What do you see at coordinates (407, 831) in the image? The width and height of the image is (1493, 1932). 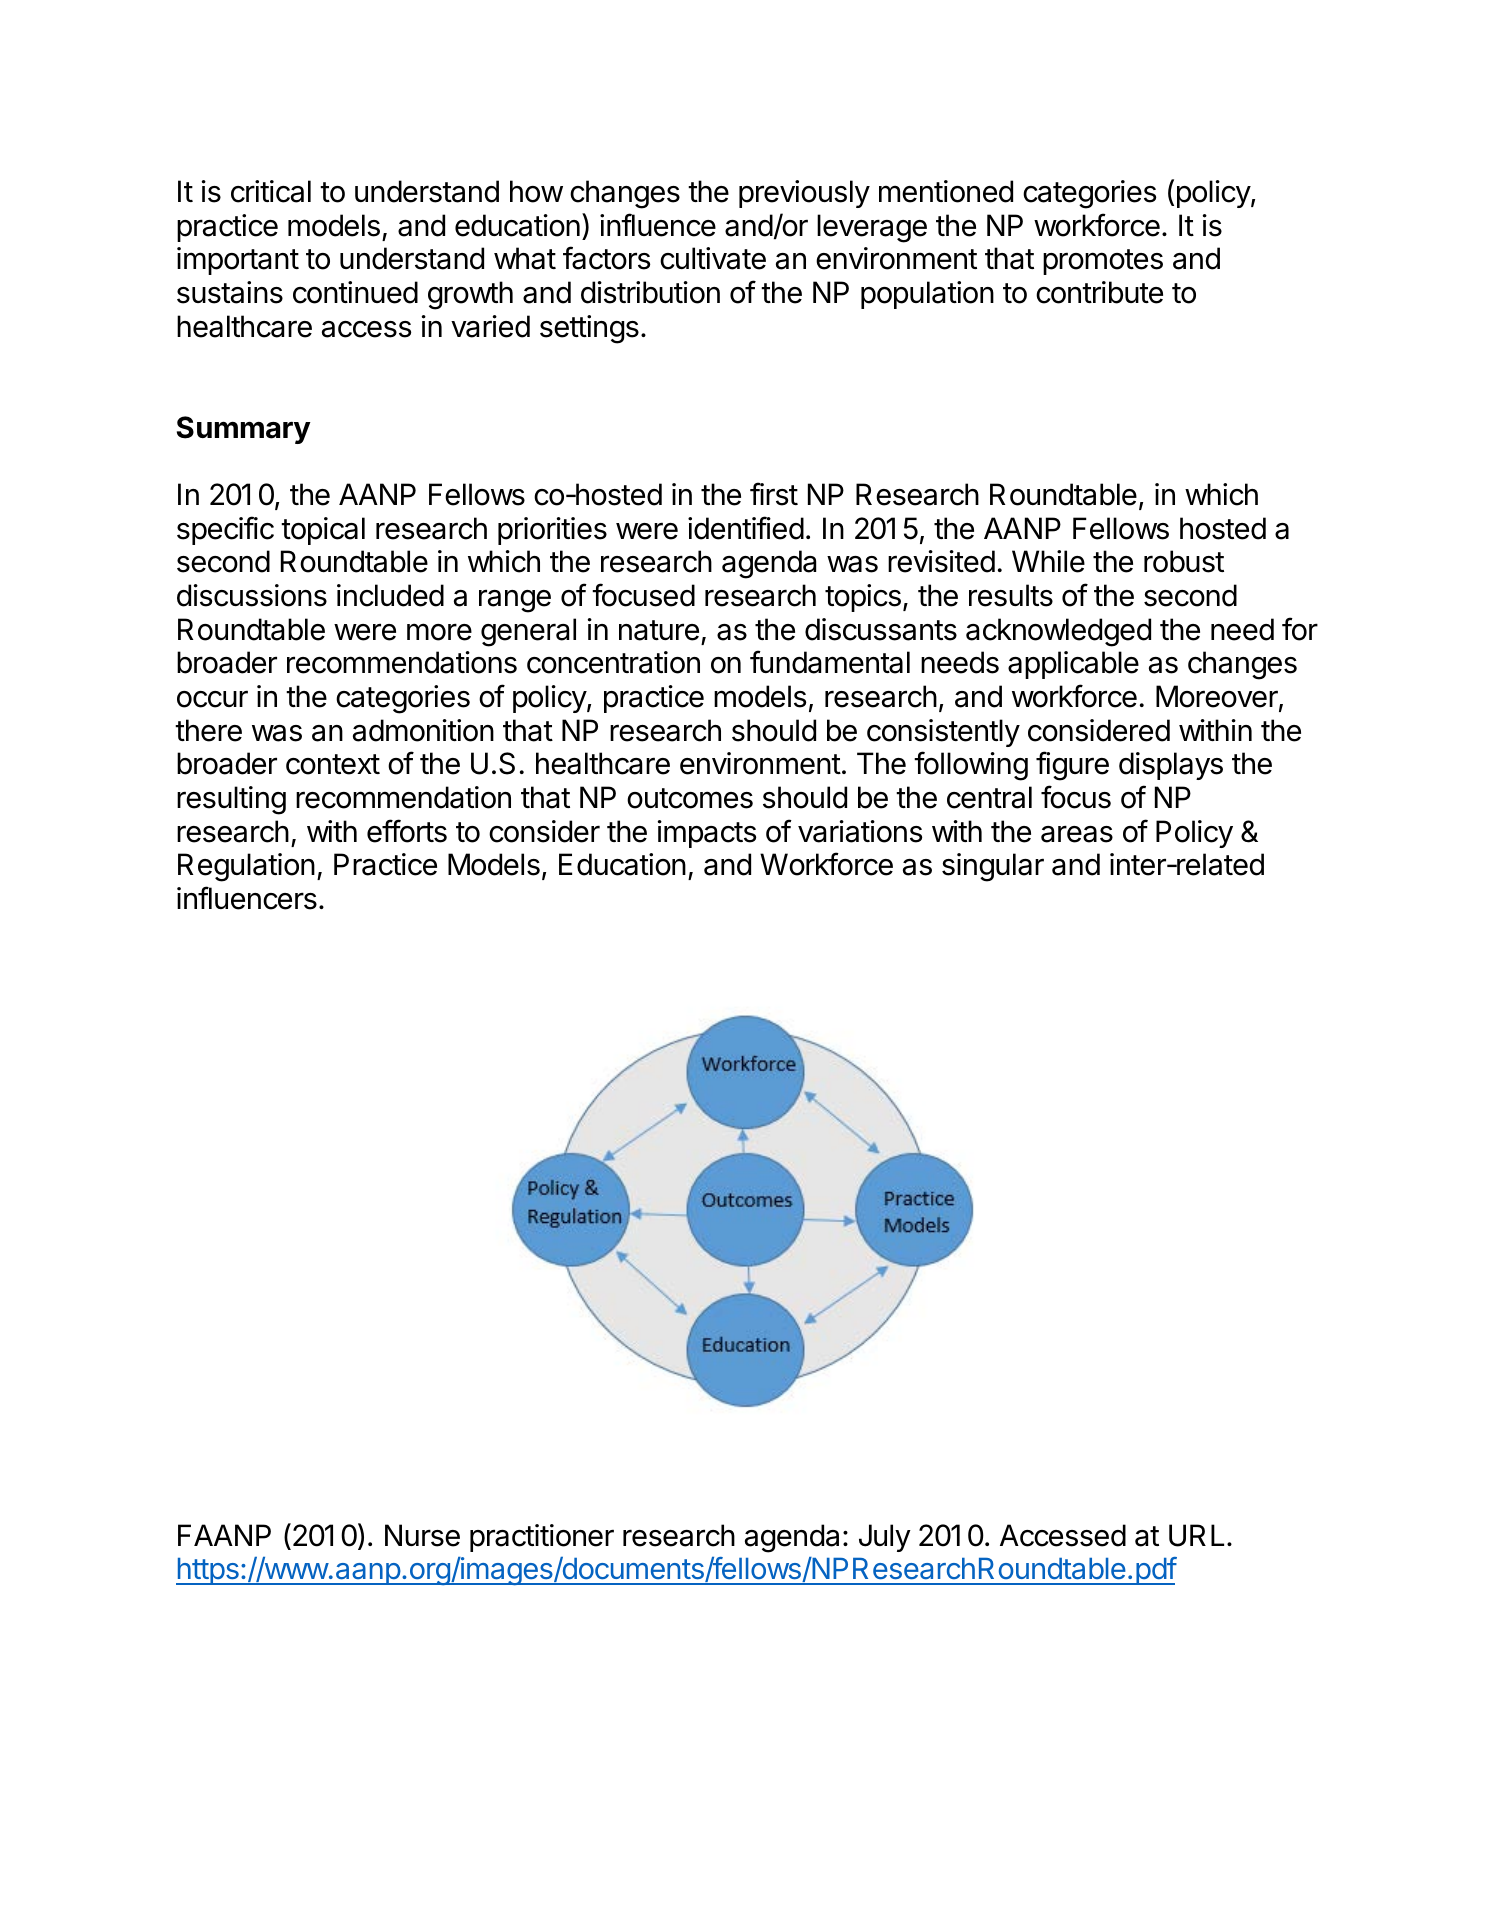 I see `efforts` at bounding box center [407, 831].
